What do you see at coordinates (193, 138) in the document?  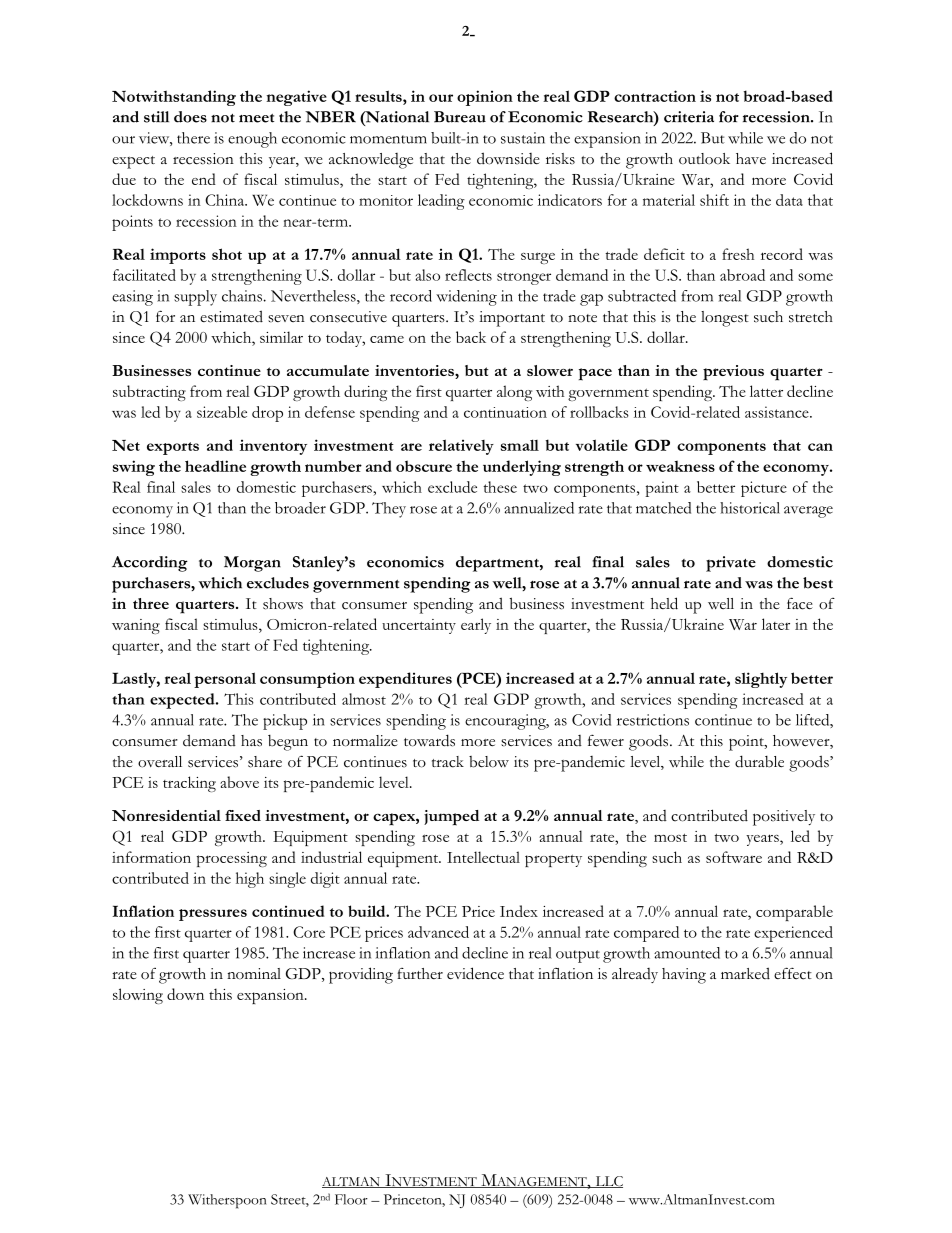 I see `there` at bounding box center [193, 138].
